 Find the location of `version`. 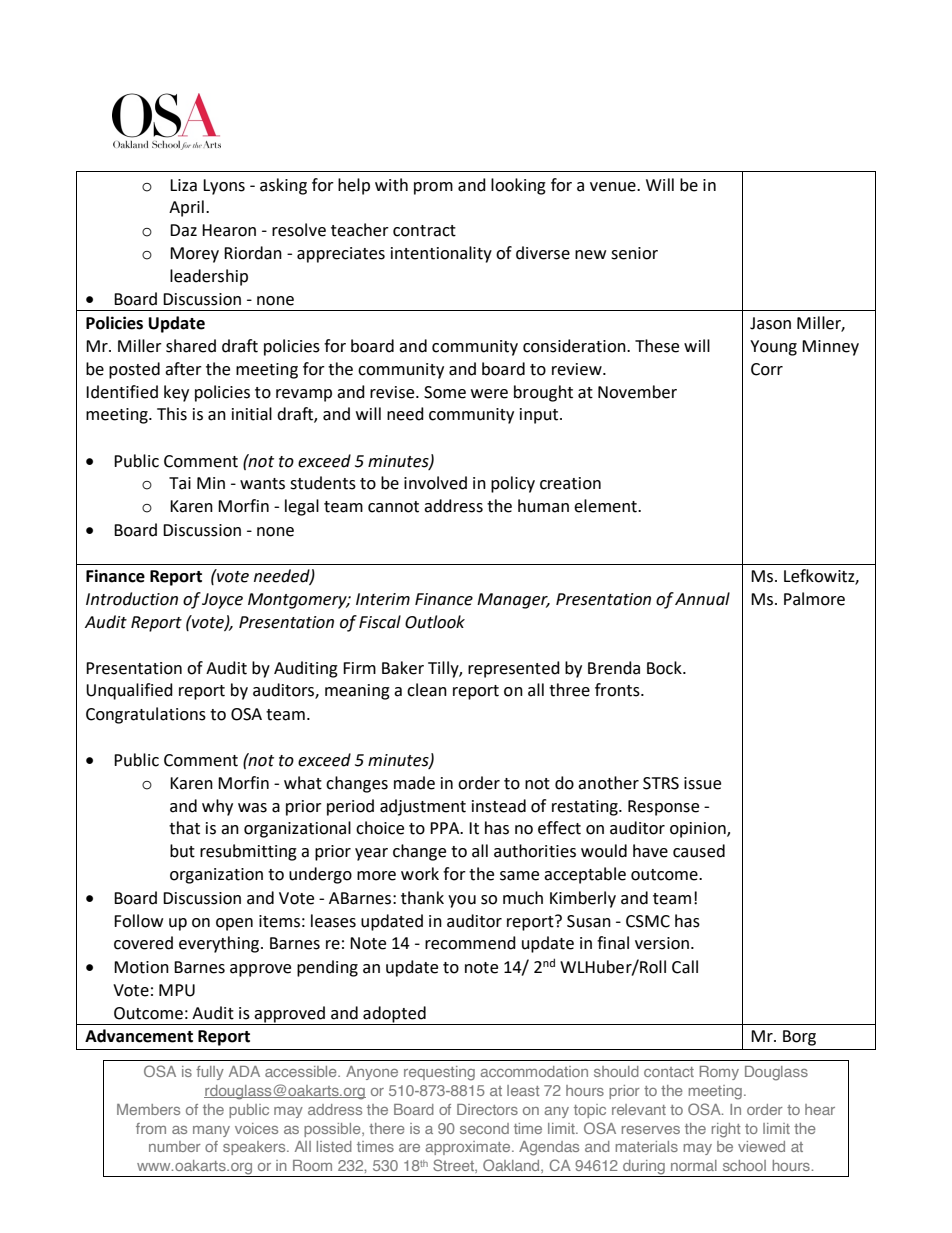

version is located at coordinates (663, 943).
